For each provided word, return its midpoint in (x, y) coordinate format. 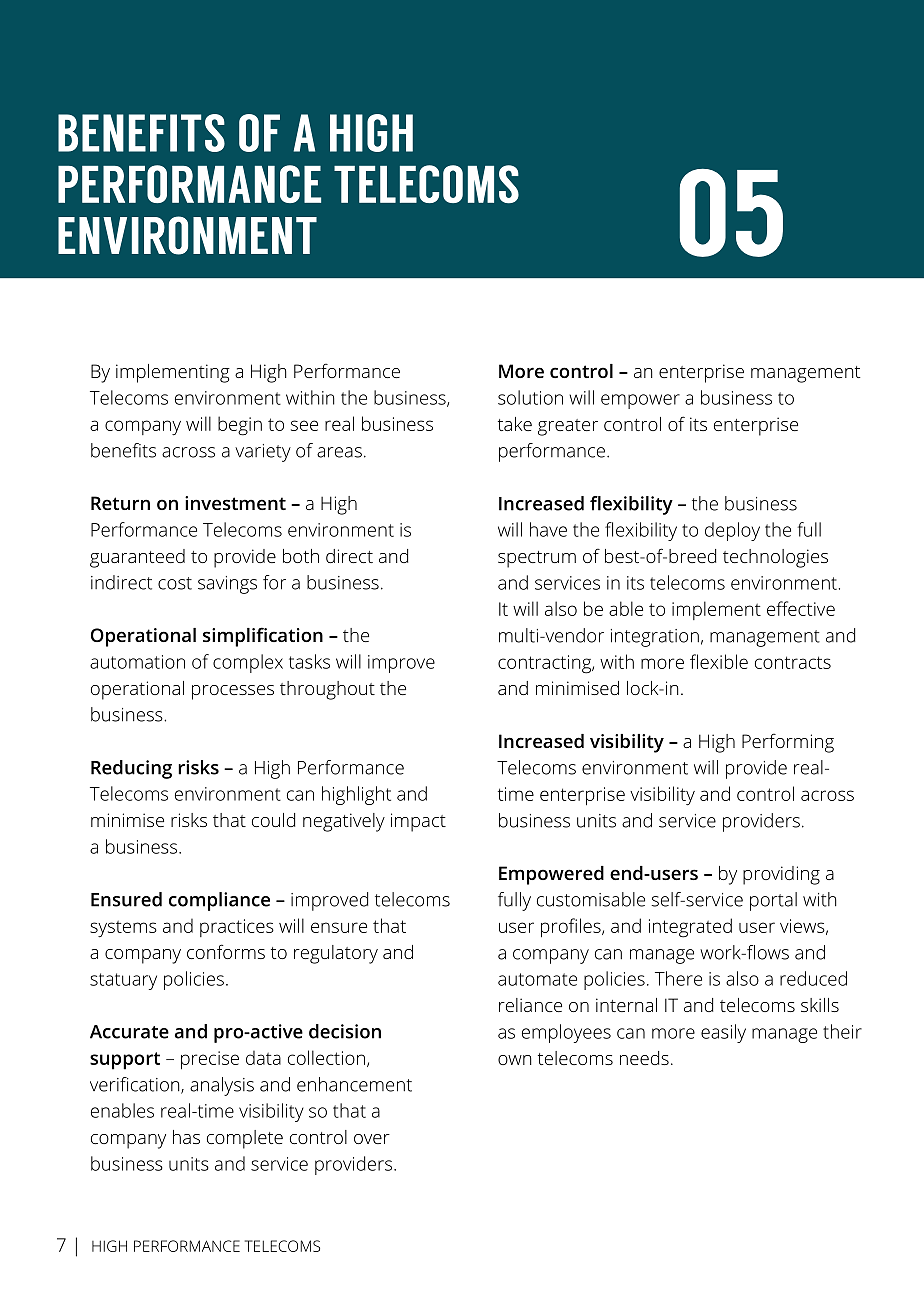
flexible (719, 661)
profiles (572, 927)
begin (240, 426)
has (186, 1137)
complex (248, 663)
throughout (327, 690)
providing (781, 875)
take (515, 424)
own (514, 1060)
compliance (219, 901)
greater (568, 427)
